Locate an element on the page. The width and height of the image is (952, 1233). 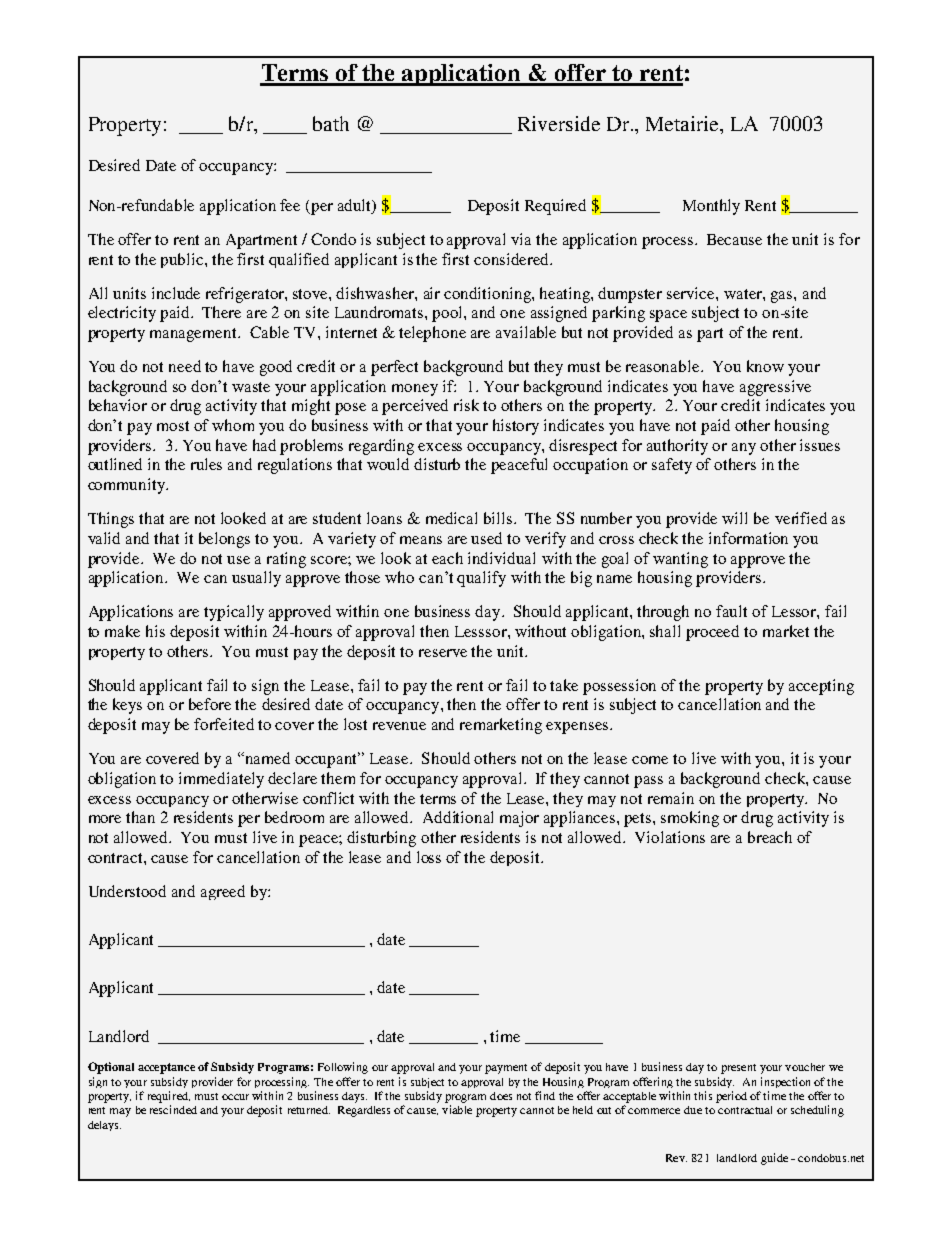
loss is located at coordinates (429, 857).
